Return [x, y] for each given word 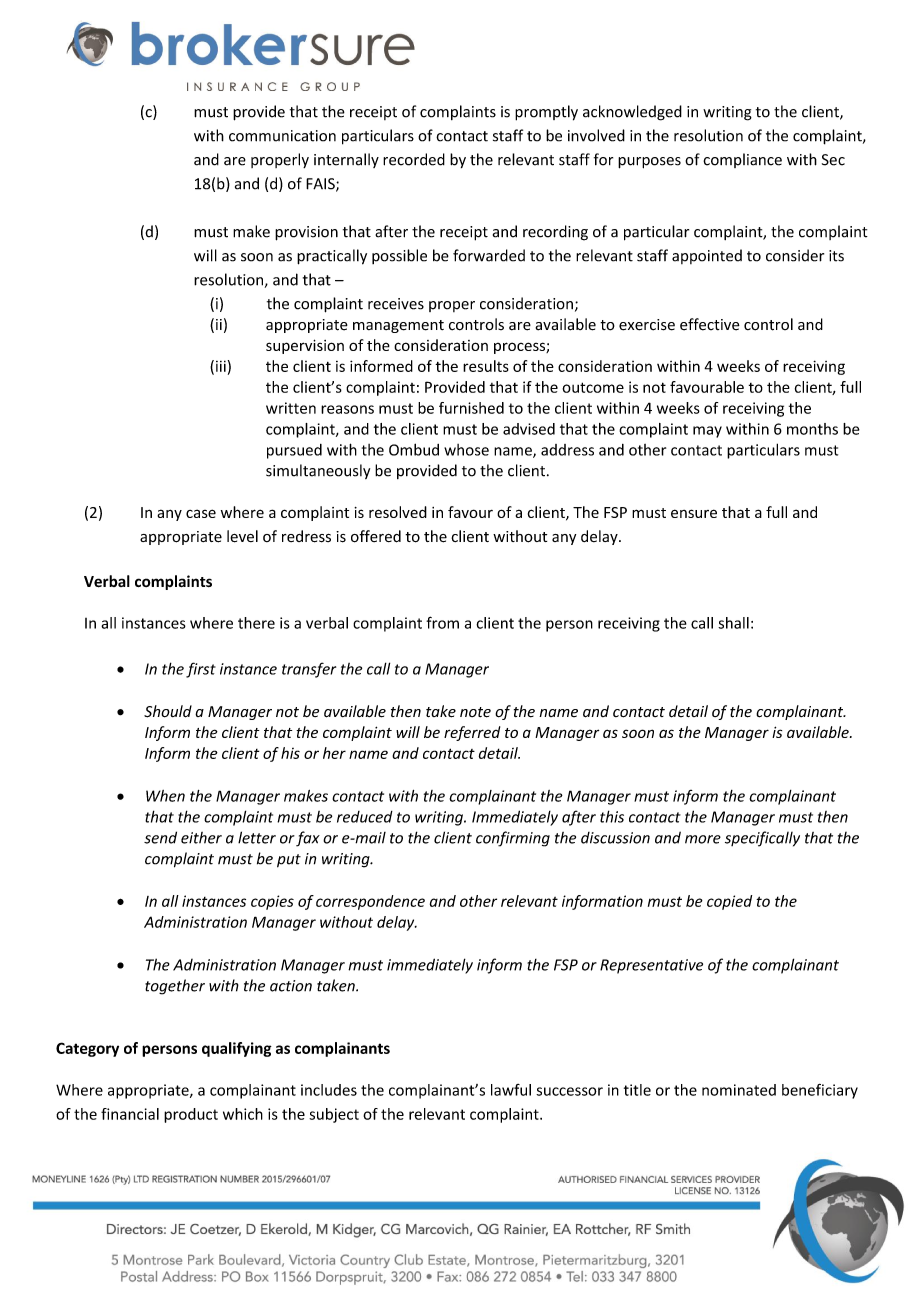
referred [472, 733]
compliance [742, 160]
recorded [414, 159]
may [707, 432]
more [703, 839]
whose [466, 450]
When [165, 796]
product [191, 1115]
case [201, 513]
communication [282, 136]
